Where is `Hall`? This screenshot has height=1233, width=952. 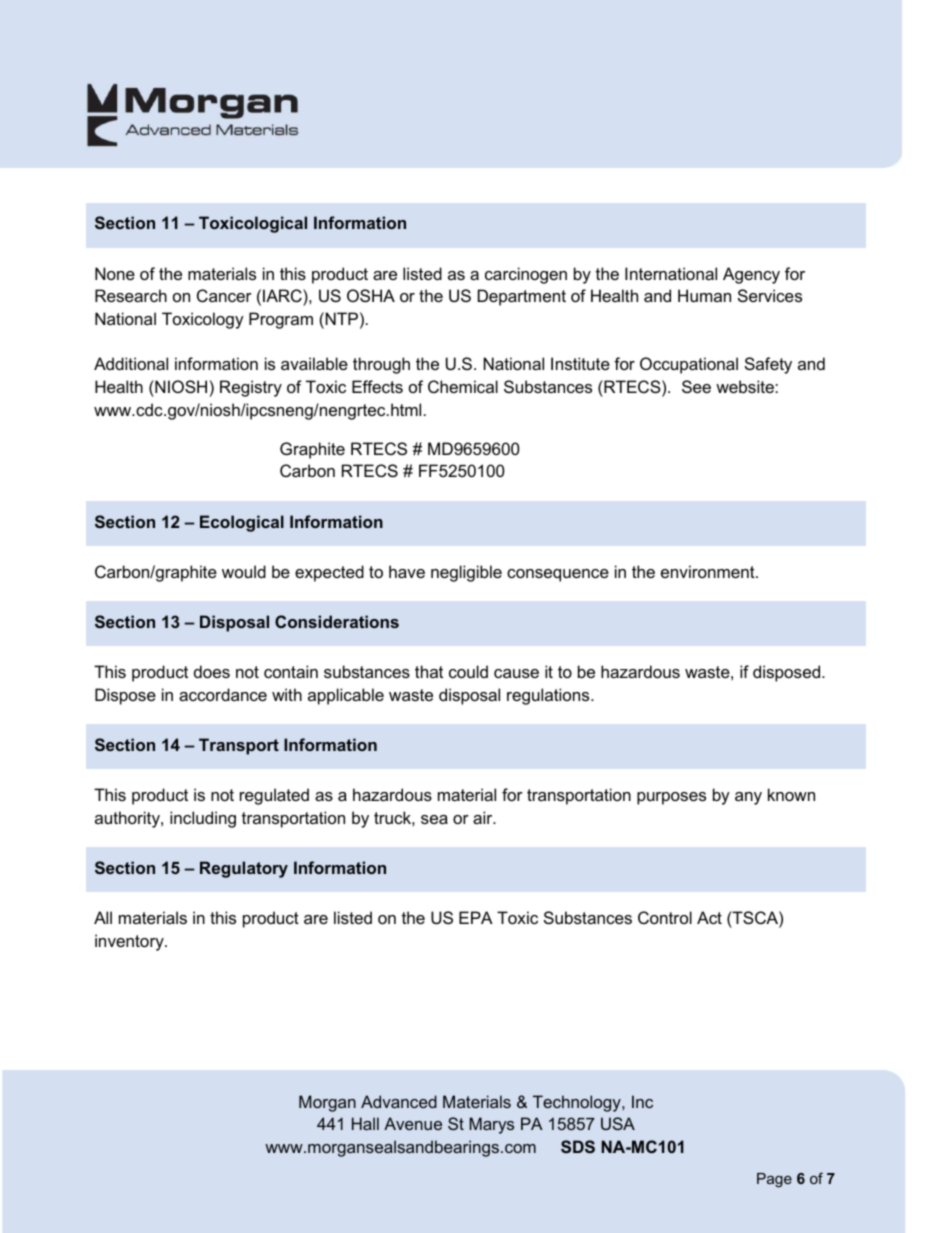
Hall is located at coordinates (365, 1123).
